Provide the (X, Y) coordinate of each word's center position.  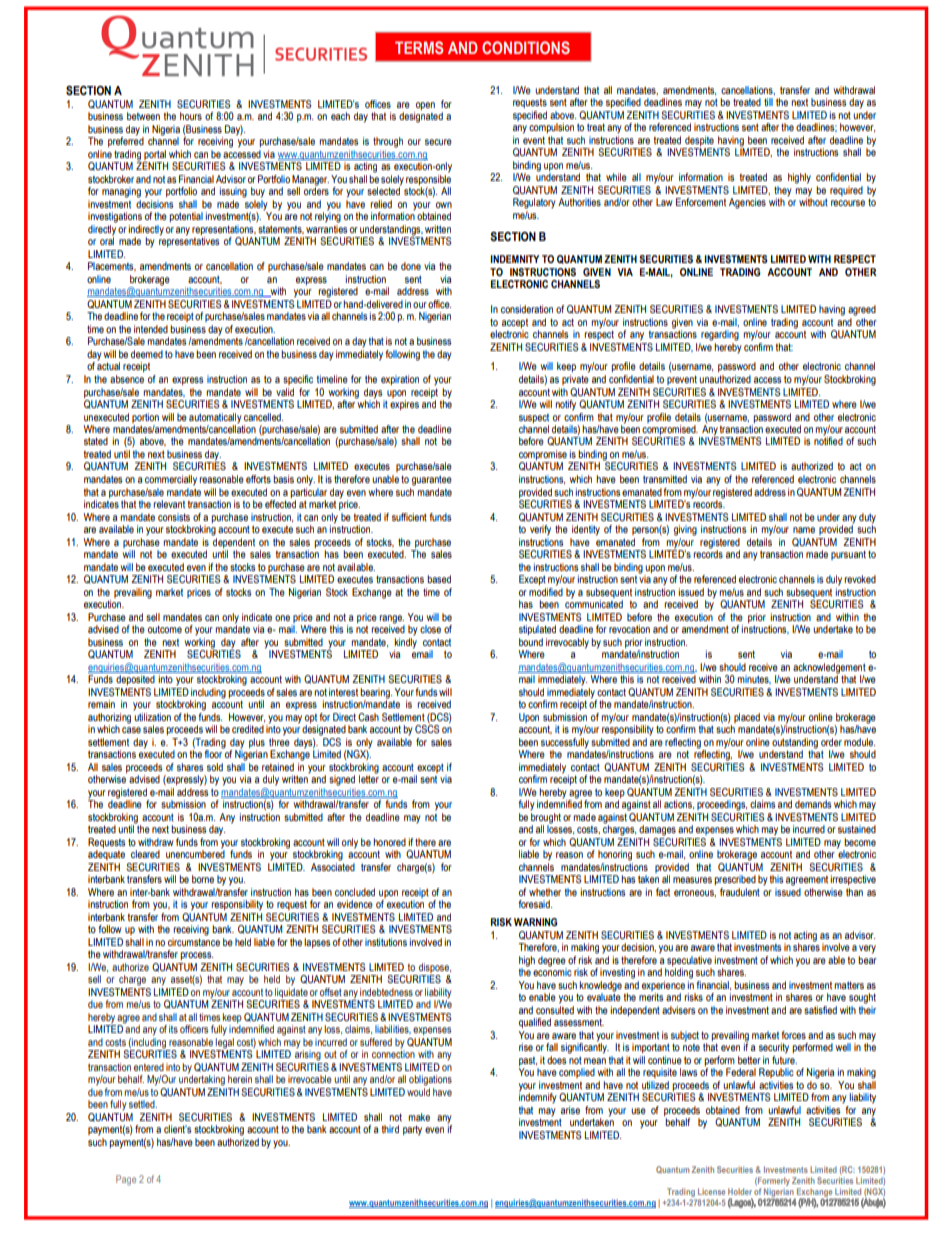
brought (546, 817)
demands (813, 804)
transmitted (665, 479)
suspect (534, 418)
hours (191, 116)
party (412, 1130)
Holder (740, 1191)
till (768, 102)
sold (215, 767)
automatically (215, 418)
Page (126, 1180)
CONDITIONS (526, 47)
